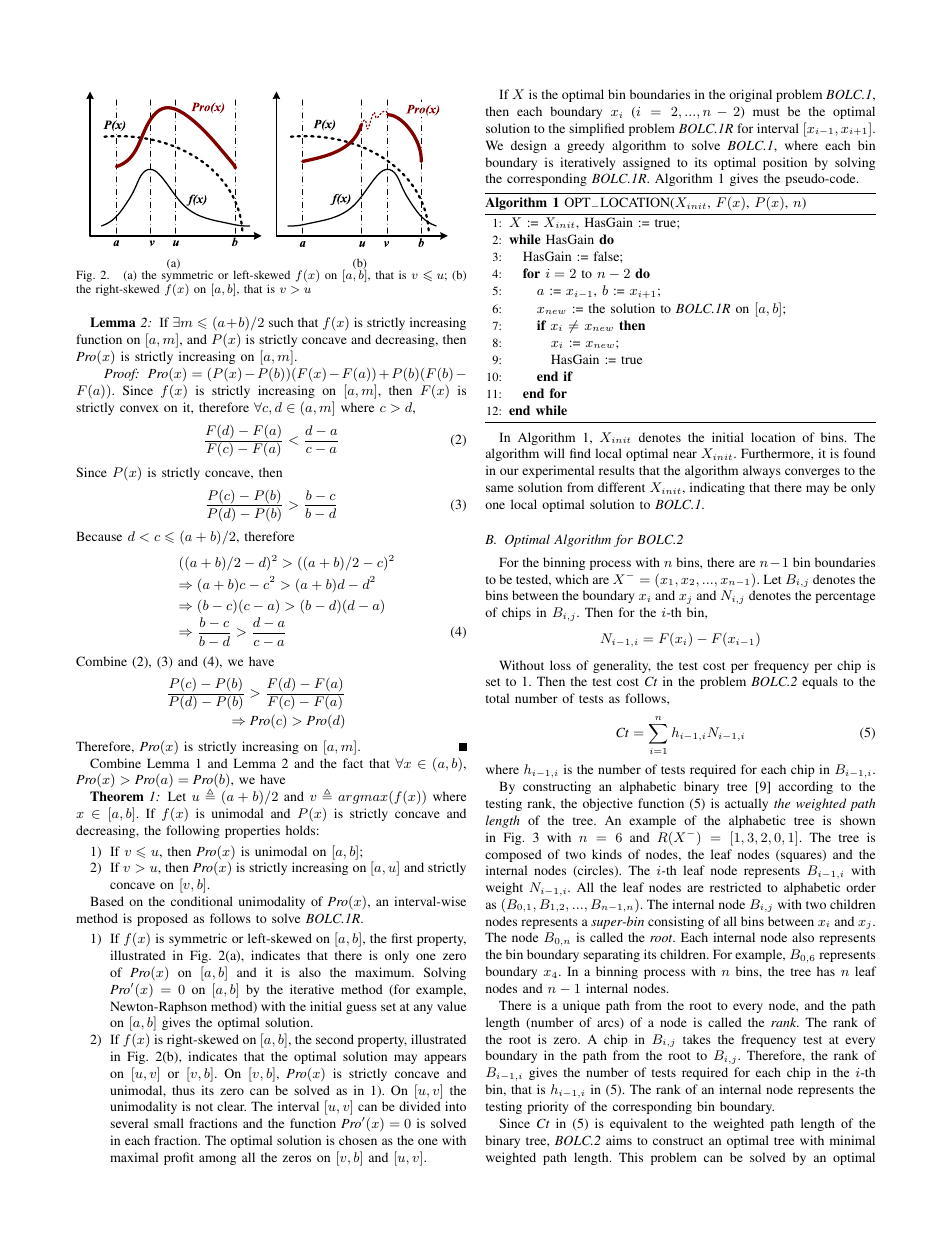  What do you see at coordinates (766, 112) in the screenshot?
I see `must` at bounding box center [766, 112].
